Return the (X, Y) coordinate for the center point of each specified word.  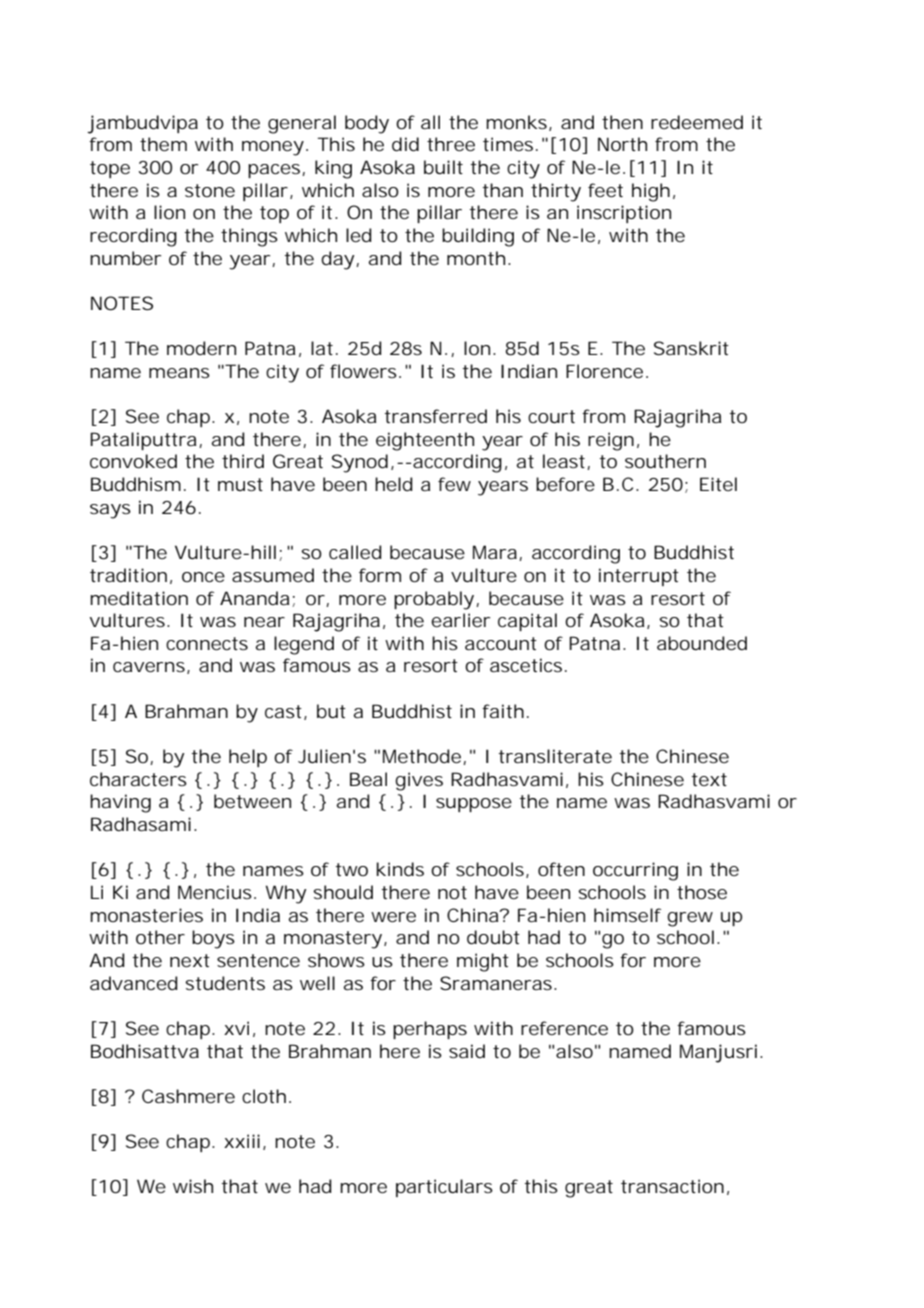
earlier (460, 620)
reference (564, 1028)
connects (207, 643)
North (622, 144)
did (405, 144)
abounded (702, 643)
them (163, 144)
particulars (444, 1188)
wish (193, 1186)
